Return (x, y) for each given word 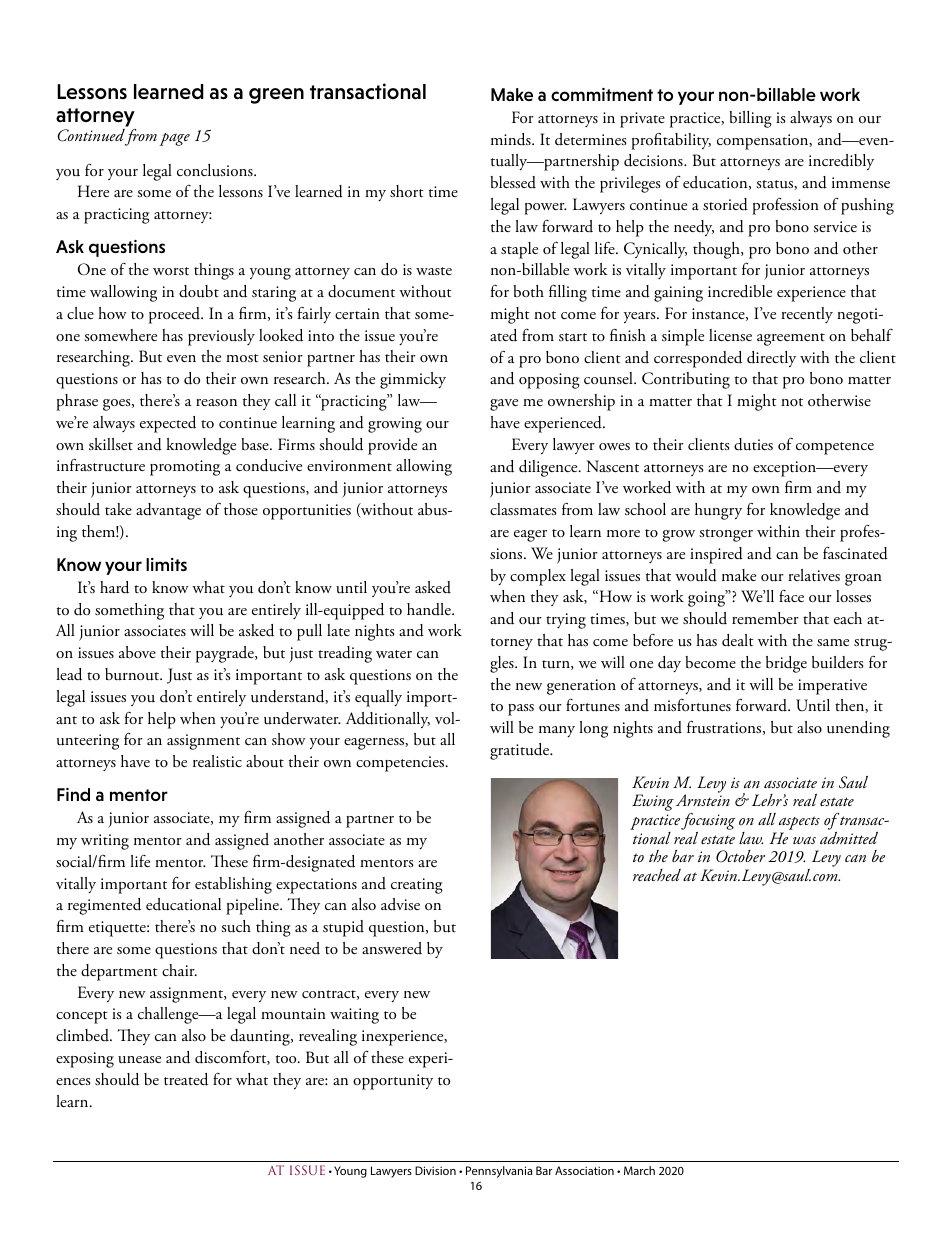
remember (765, 618)
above (137, 652)
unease (139, 1060)
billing (750, 119)
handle (430, 609)
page (174, 139)
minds (512, 139)
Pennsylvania (499, 1172)
